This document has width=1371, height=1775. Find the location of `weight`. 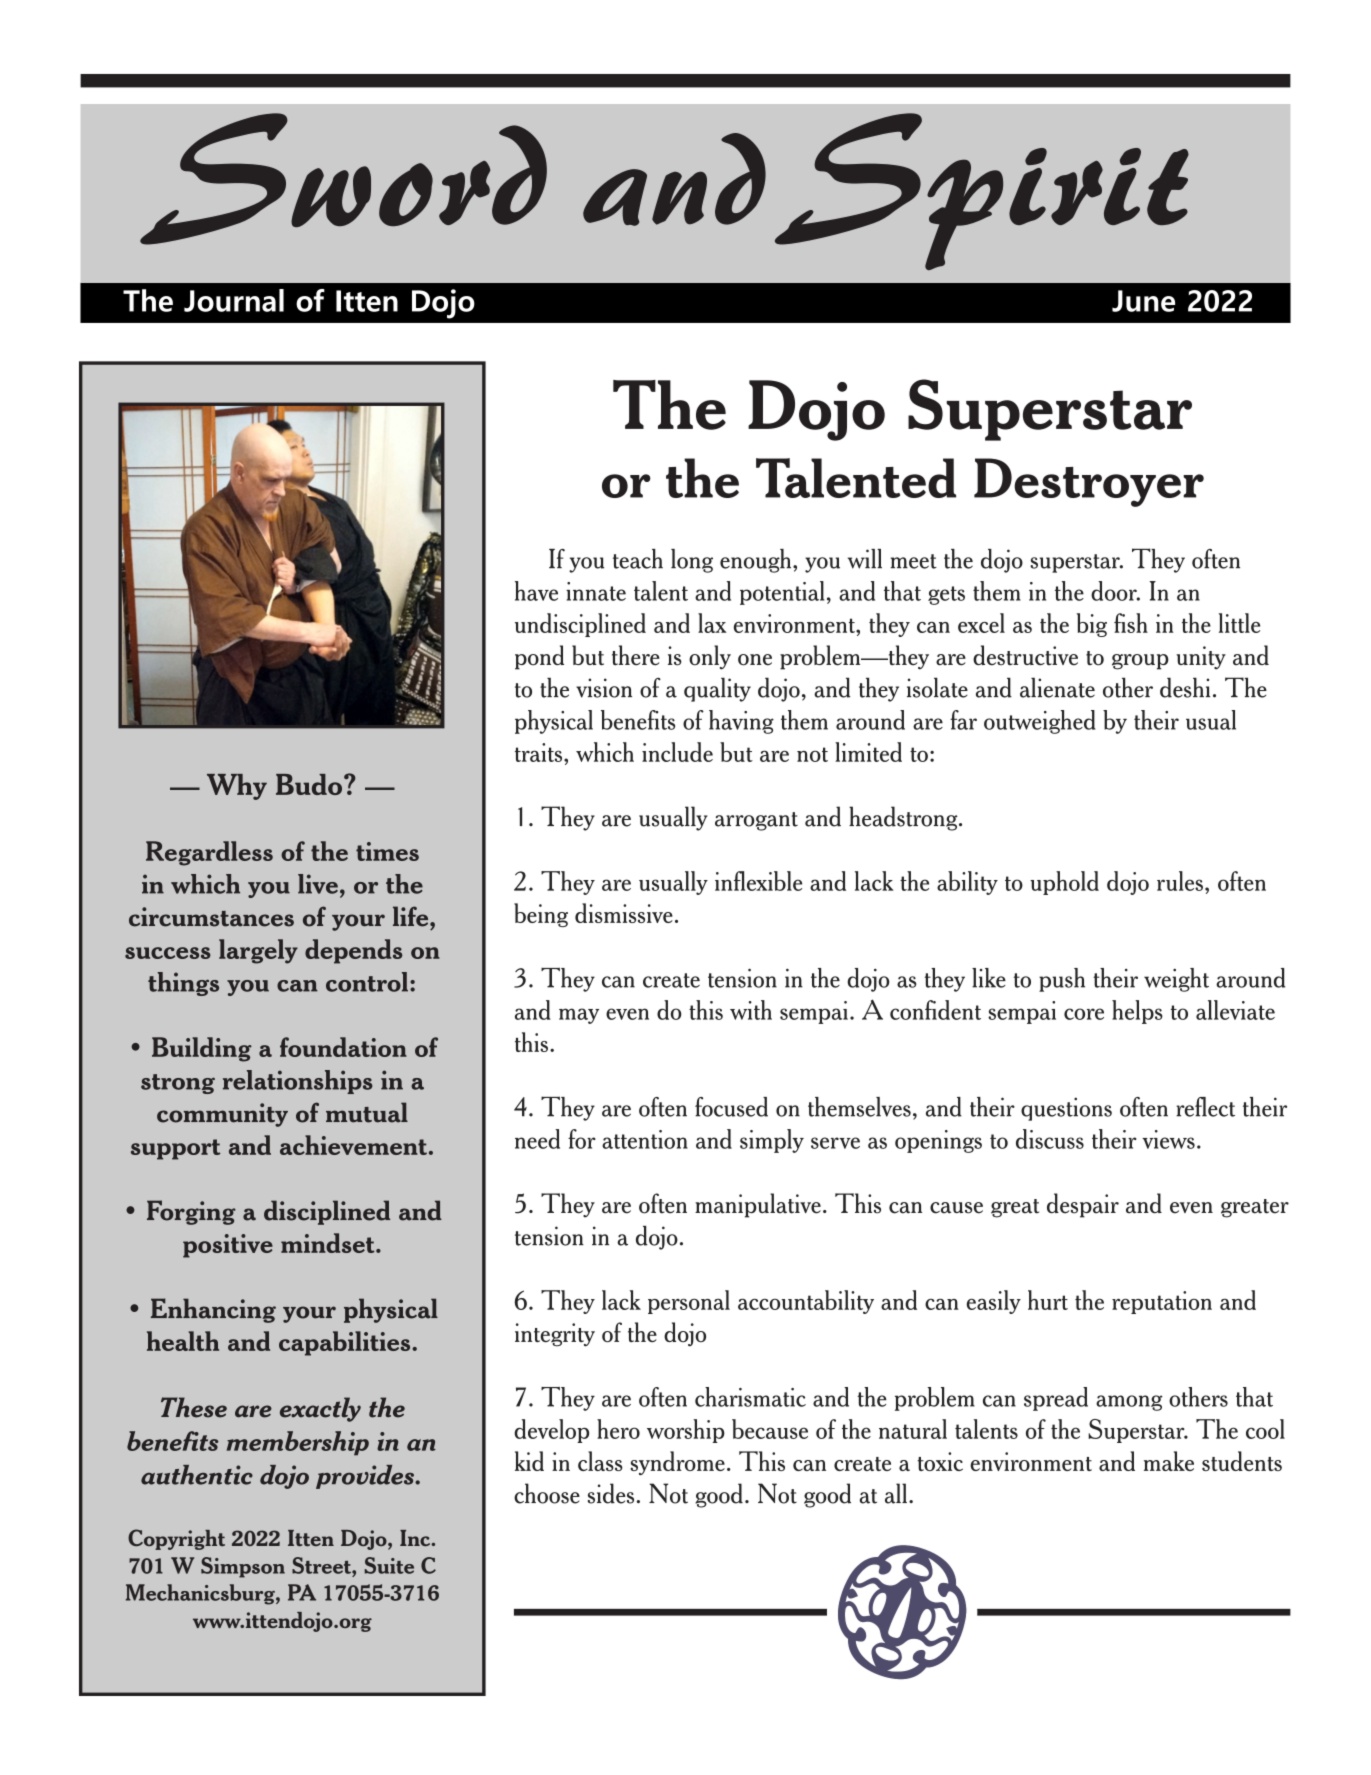

weight is located at coordinates (1176, 980).
